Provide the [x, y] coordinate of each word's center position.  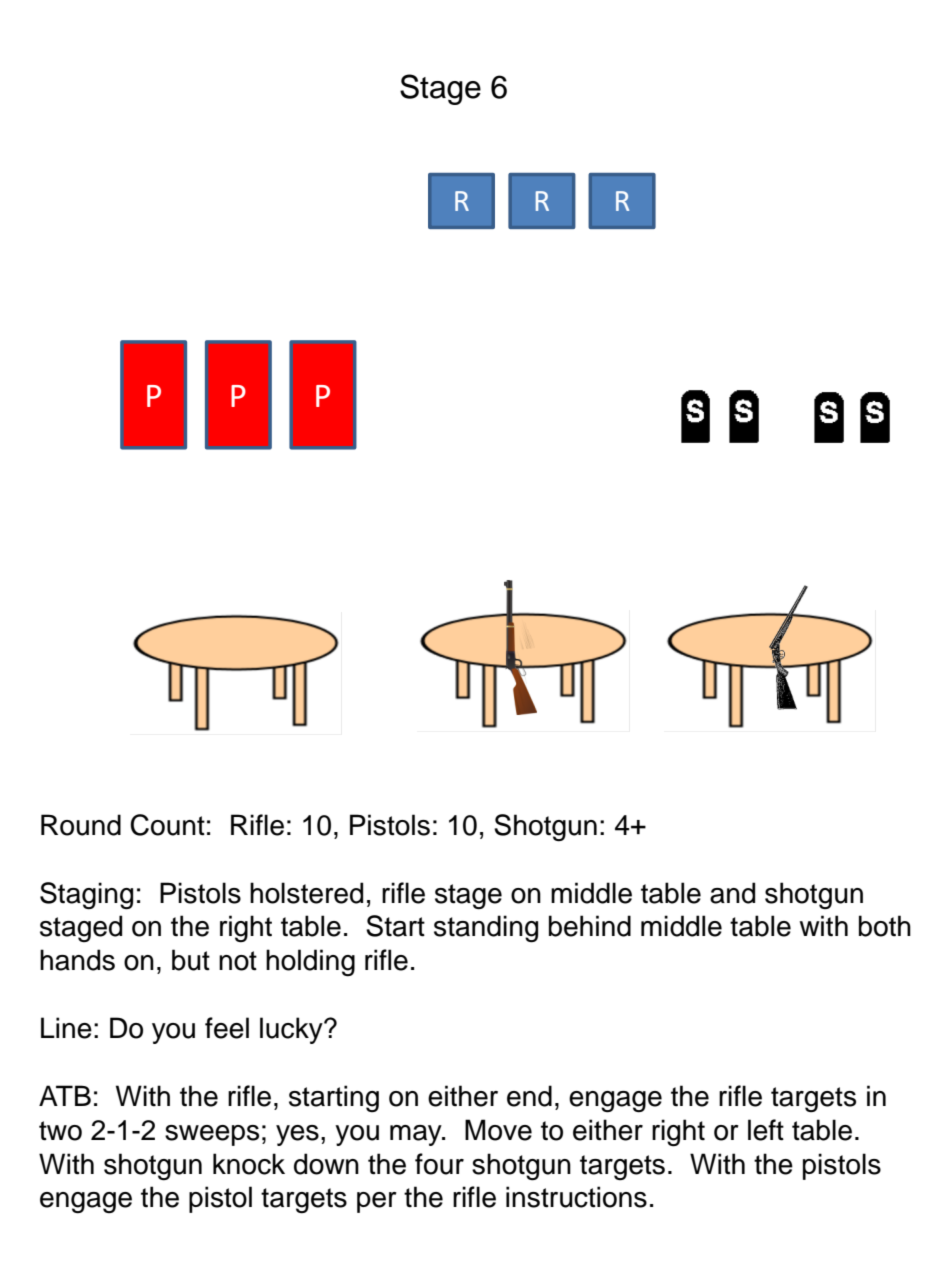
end [529, 1096]
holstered [306, 893]
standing [486, 929]
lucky [292, 1030]
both [885, 926]
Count [167, 825]
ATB [65, 1095]
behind [590, 926]
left [766, 1130]
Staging [86, 896]
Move [498, 1130]
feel [227, 1028]
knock [249, 1164]
